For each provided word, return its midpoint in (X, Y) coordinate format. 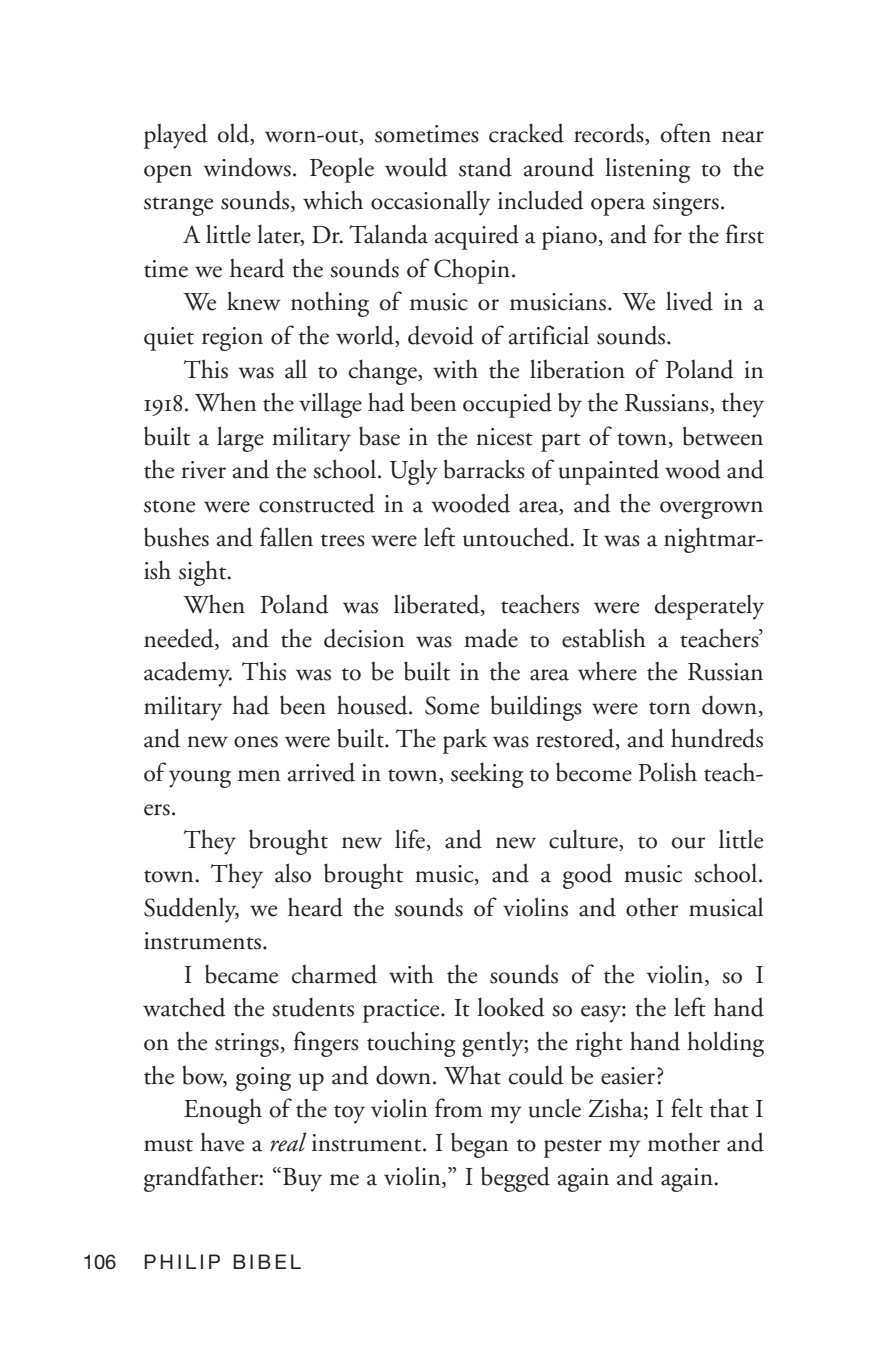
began (479, 1145)
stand (485, 167)
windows (247, 167)
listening (647, 170)
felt (687, 1108)
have (222, 1142)
